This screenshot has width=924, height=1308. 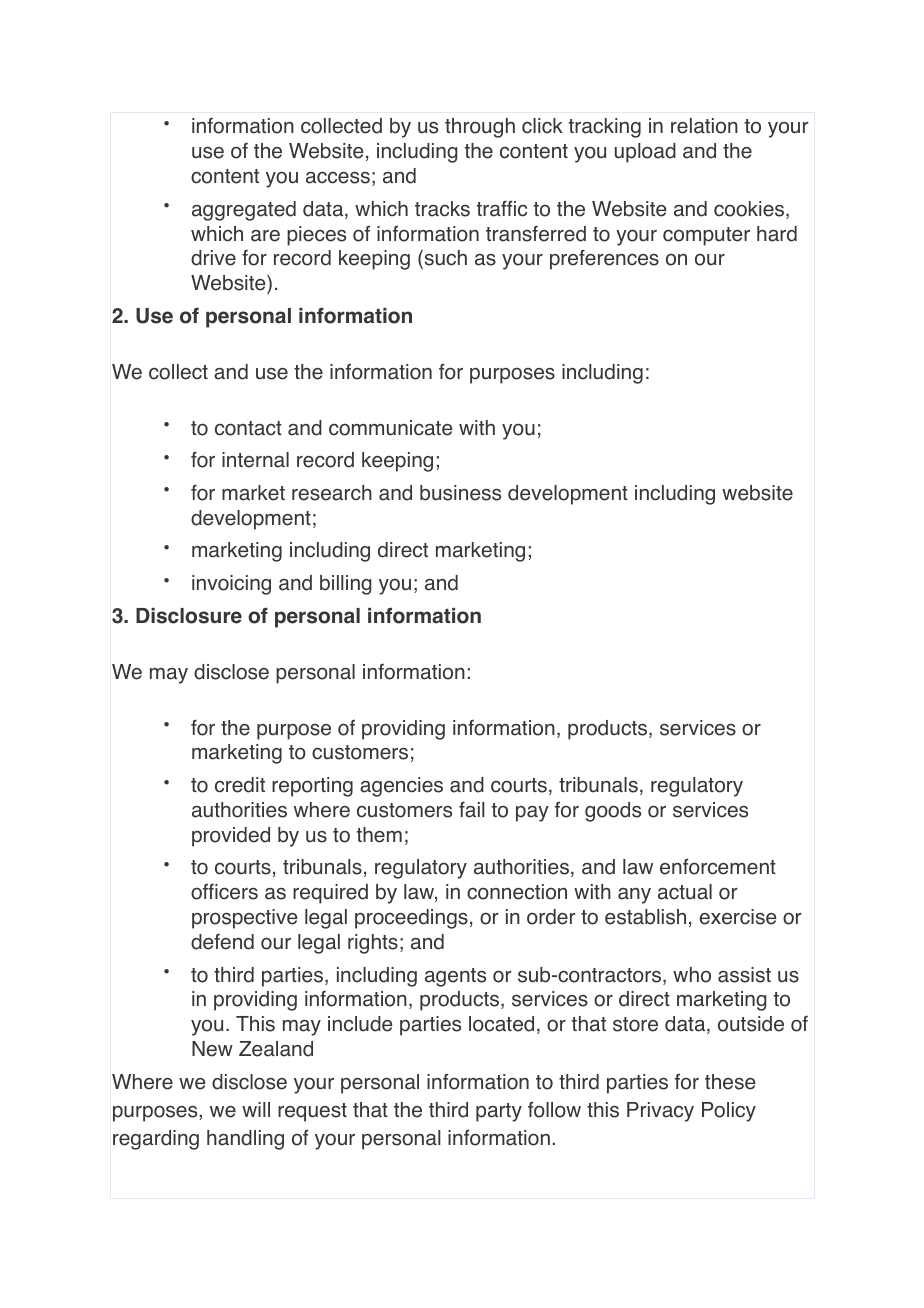 I want to click on through, so click(x=480, y=128).
